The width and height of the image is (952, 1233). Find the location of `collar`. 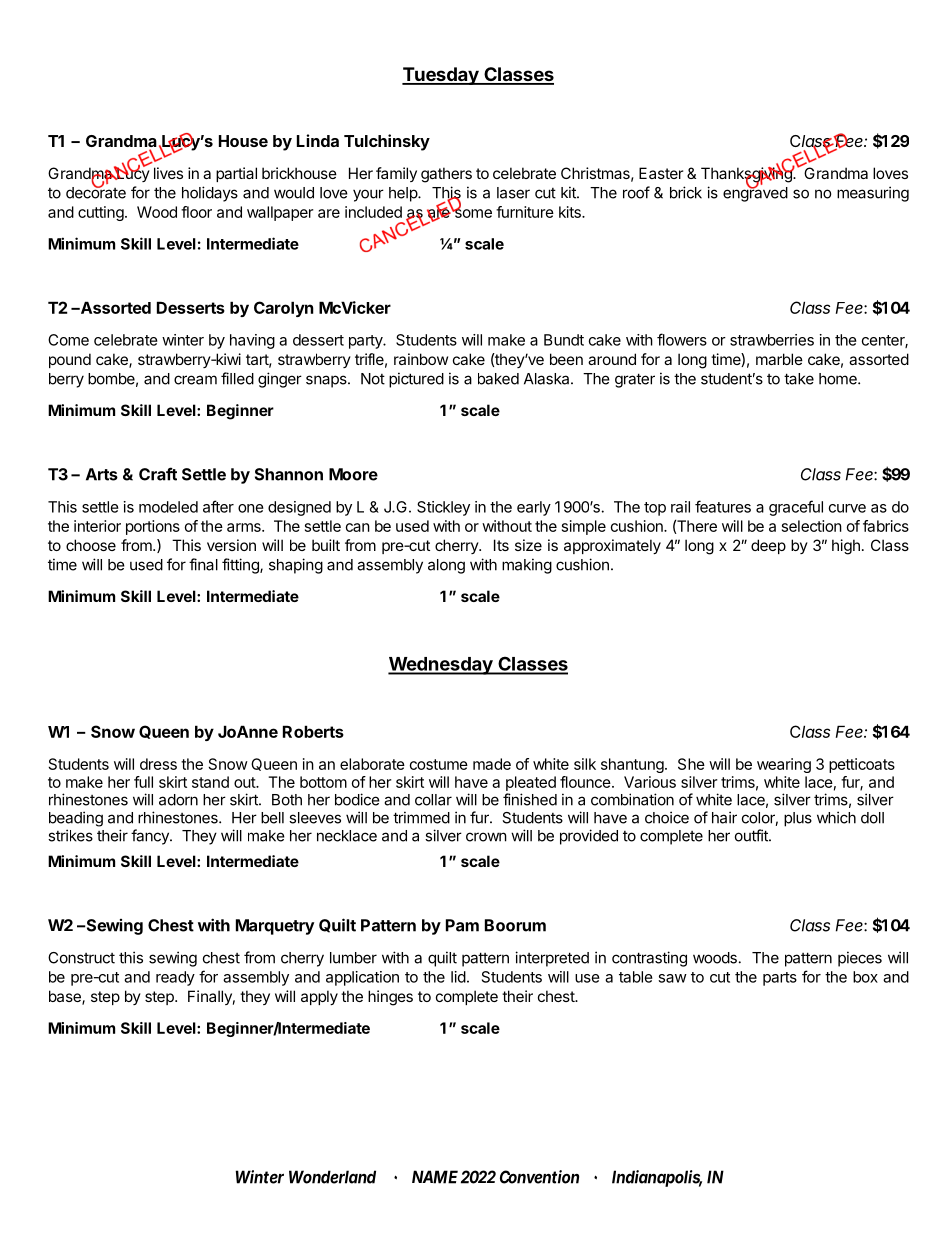

collar is located at coordinates (433, 800).
